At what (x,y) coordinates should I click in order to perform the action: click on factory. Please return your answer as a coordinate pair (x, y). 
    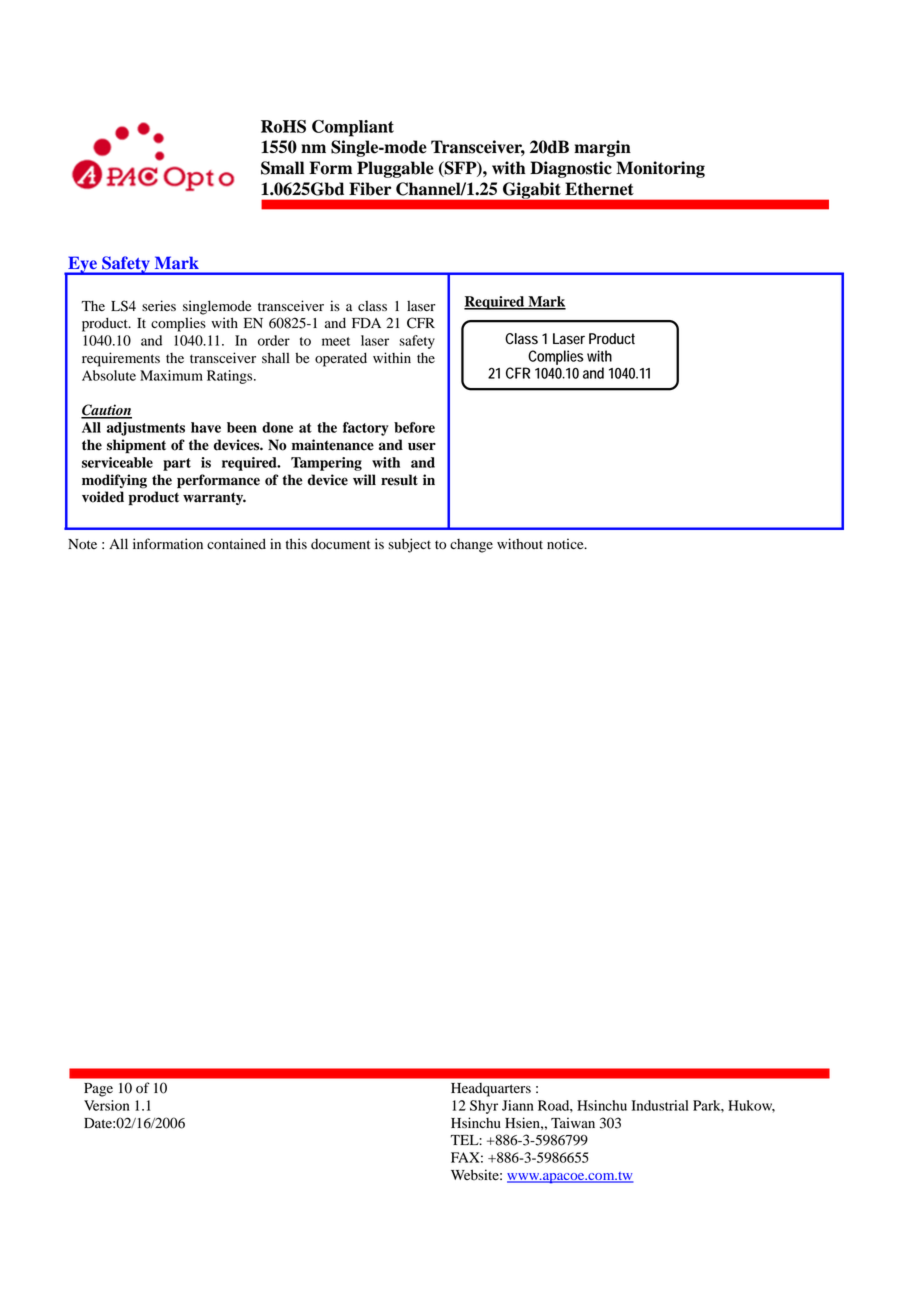
    Looking at the image, I should click on (366, 429).
